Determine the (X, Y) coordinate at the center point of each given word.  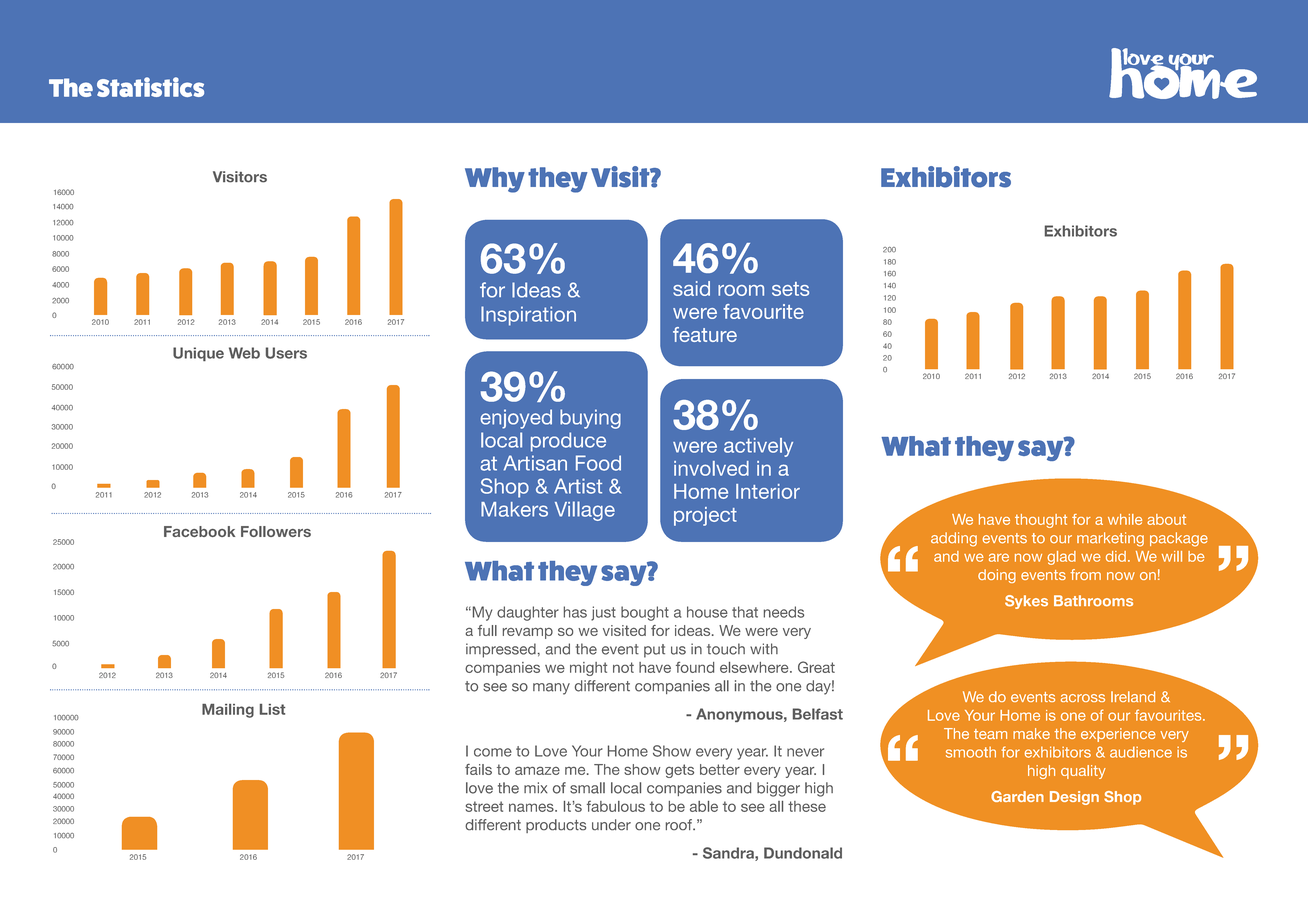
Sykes (1026, 602)
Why (495, 180)
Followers (276, 531)
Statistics (150, 87)
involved (711, 468)
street (484, 806)
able (704, 806)
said (691, 288)
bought (645, 613)
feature (705, 334)
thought (1041, 521)
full (487, 630)
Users (286, 353)
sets (790, 289)
